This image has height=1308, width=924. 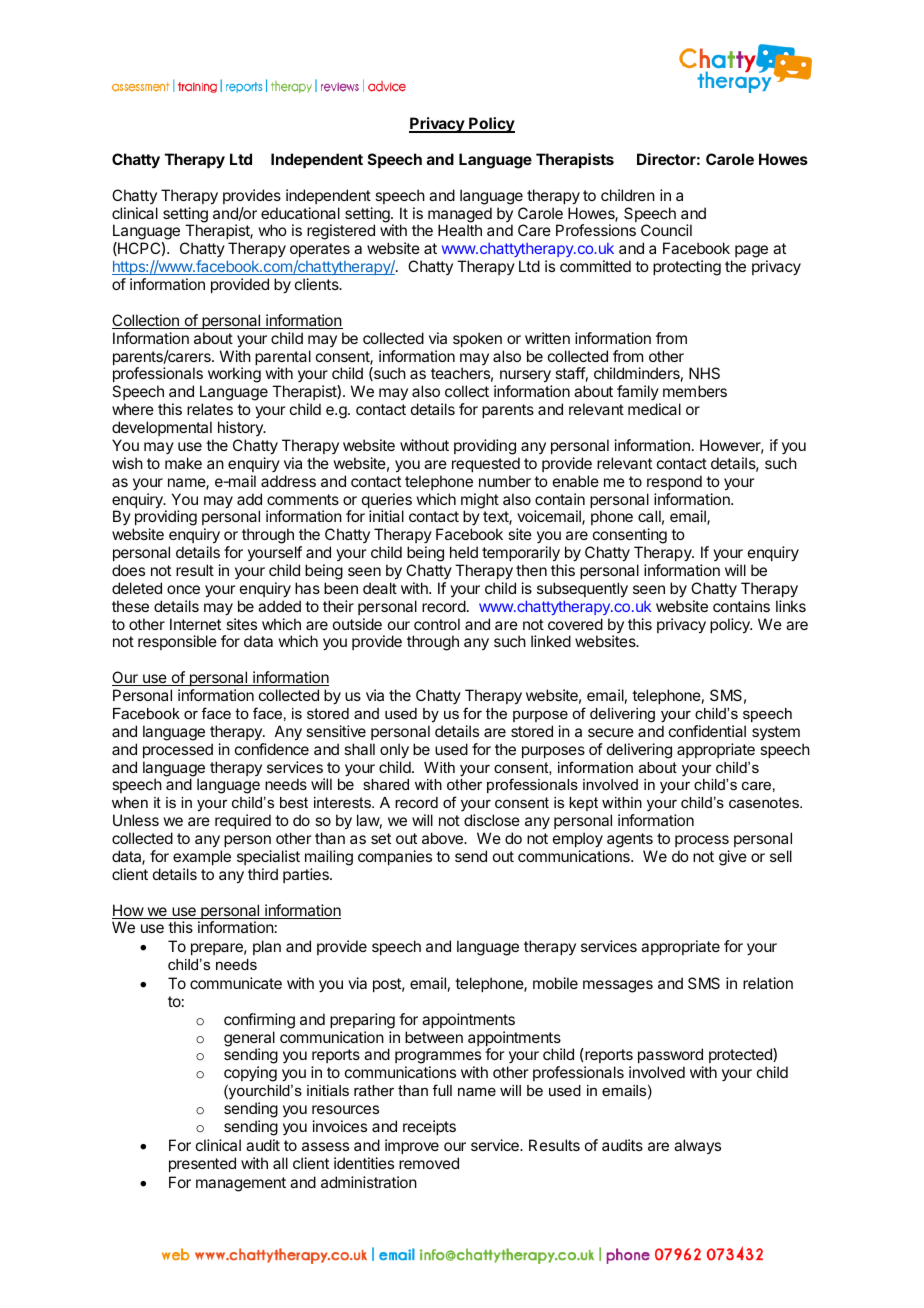 I want to click on required, so click(x=243, y=821).
